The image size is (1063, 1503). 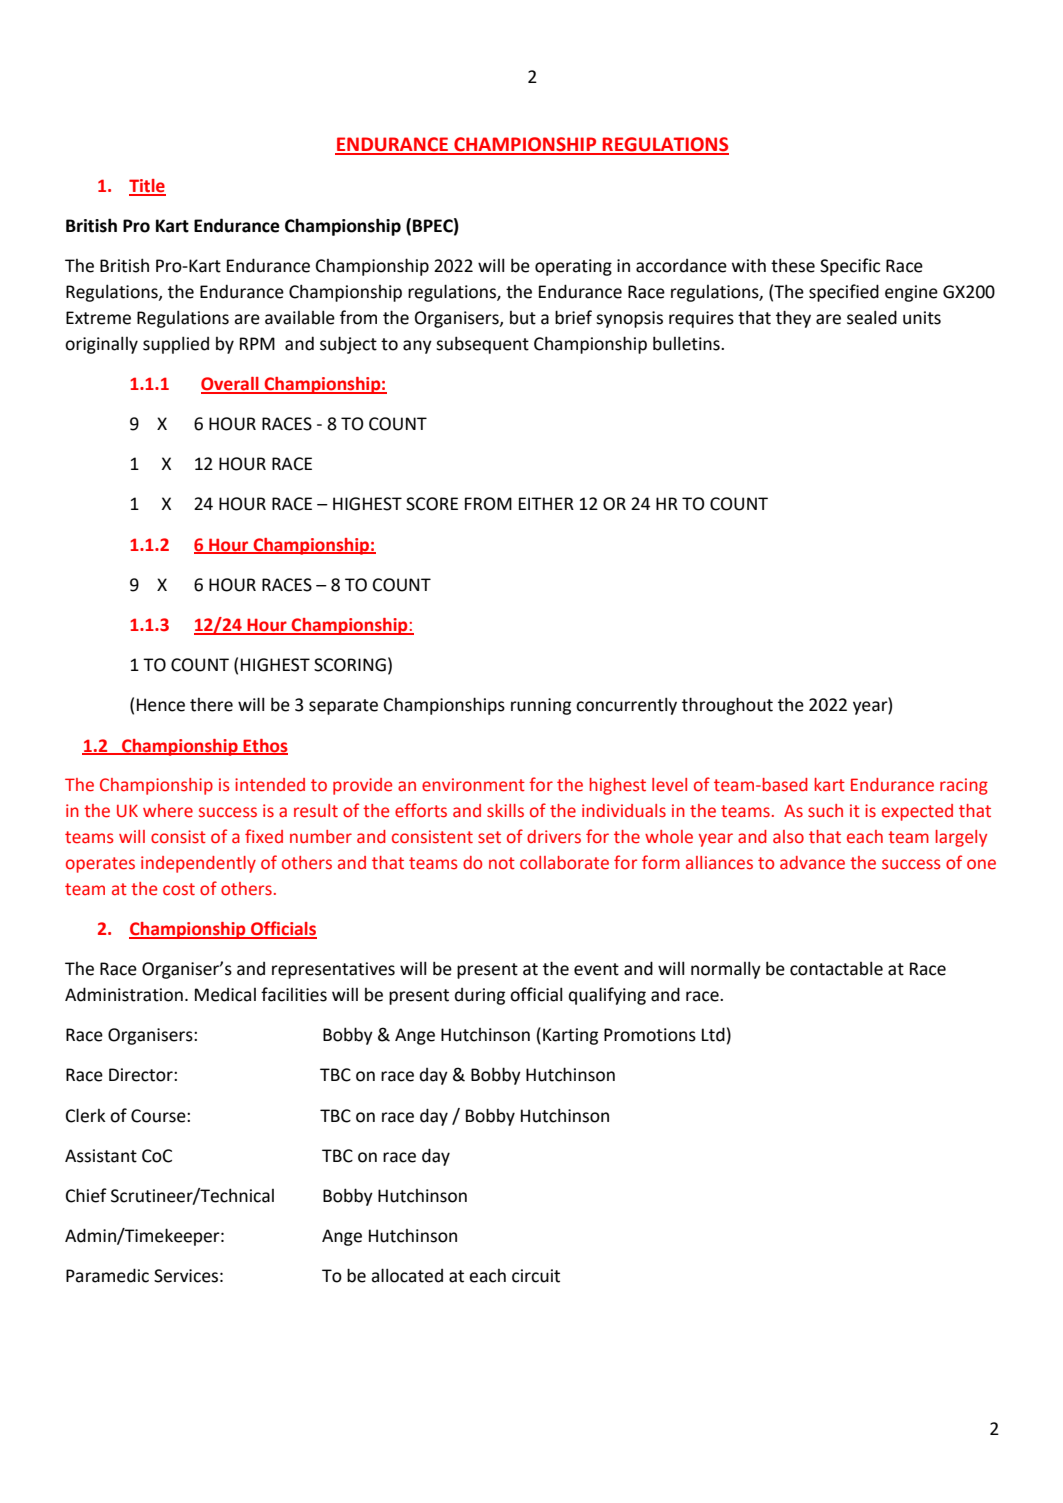 I want to click on circuit, so click(x=536, y=1276).
